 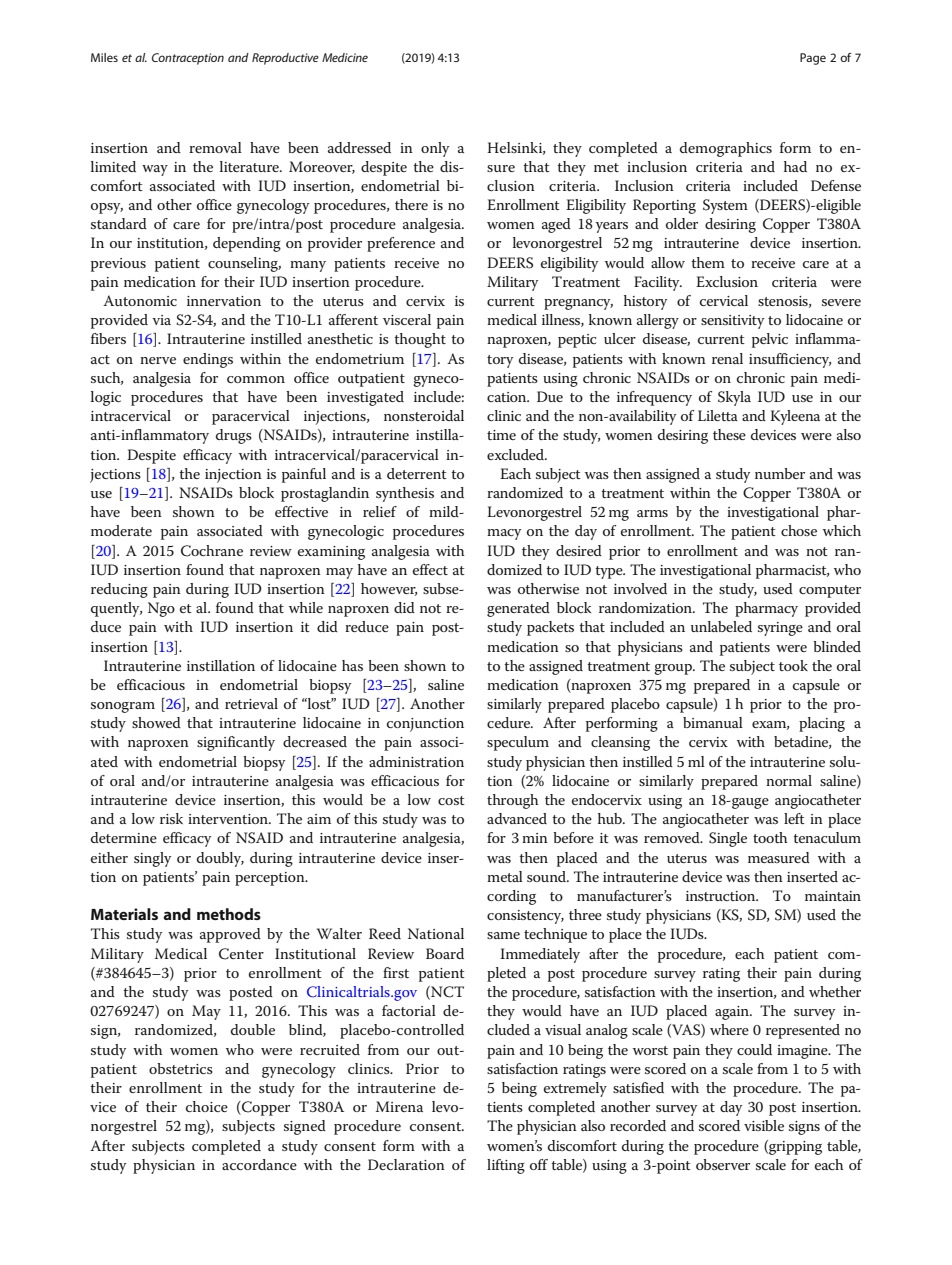 I want to click on removal, so click(x=215, y=147).
